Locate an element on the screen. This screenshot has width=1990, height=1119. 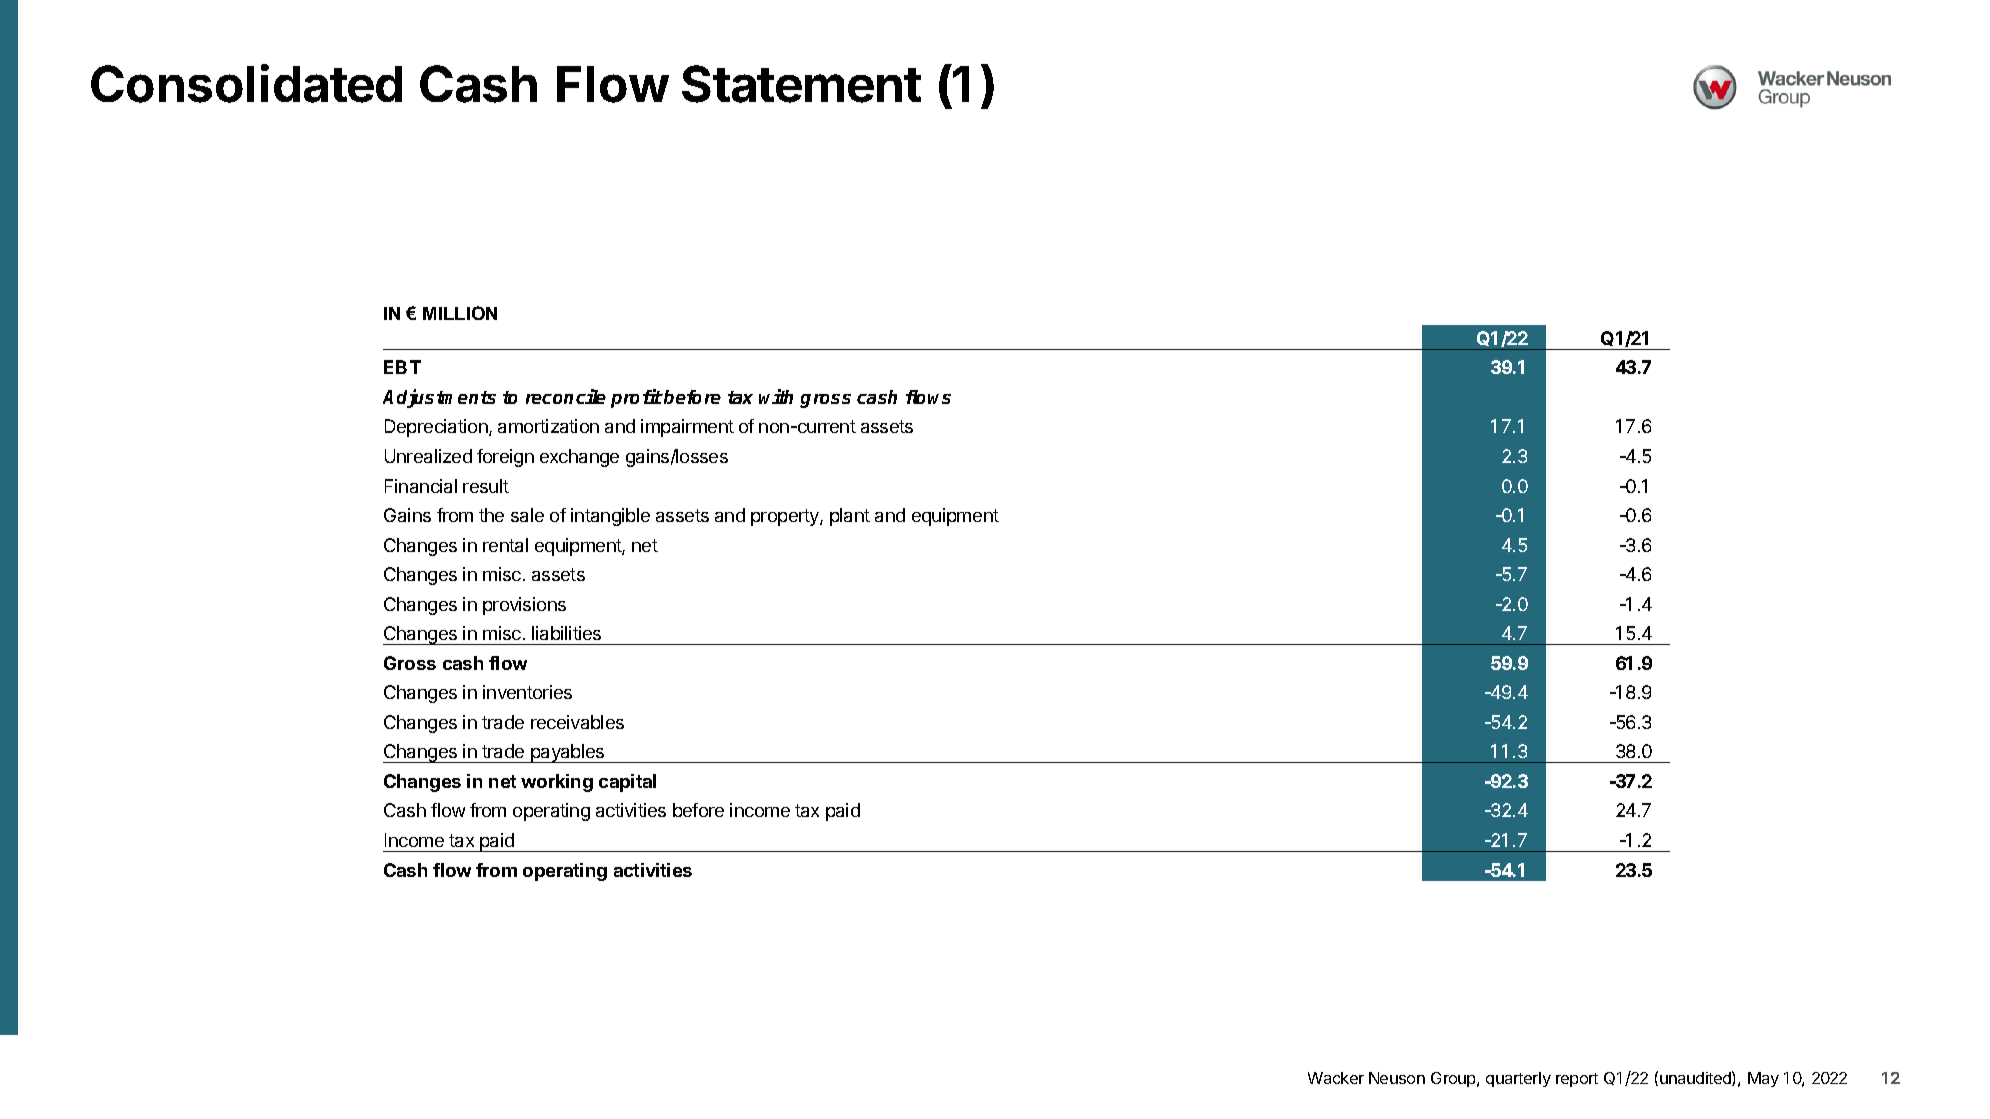
working is located at coordinates (557, 783).
